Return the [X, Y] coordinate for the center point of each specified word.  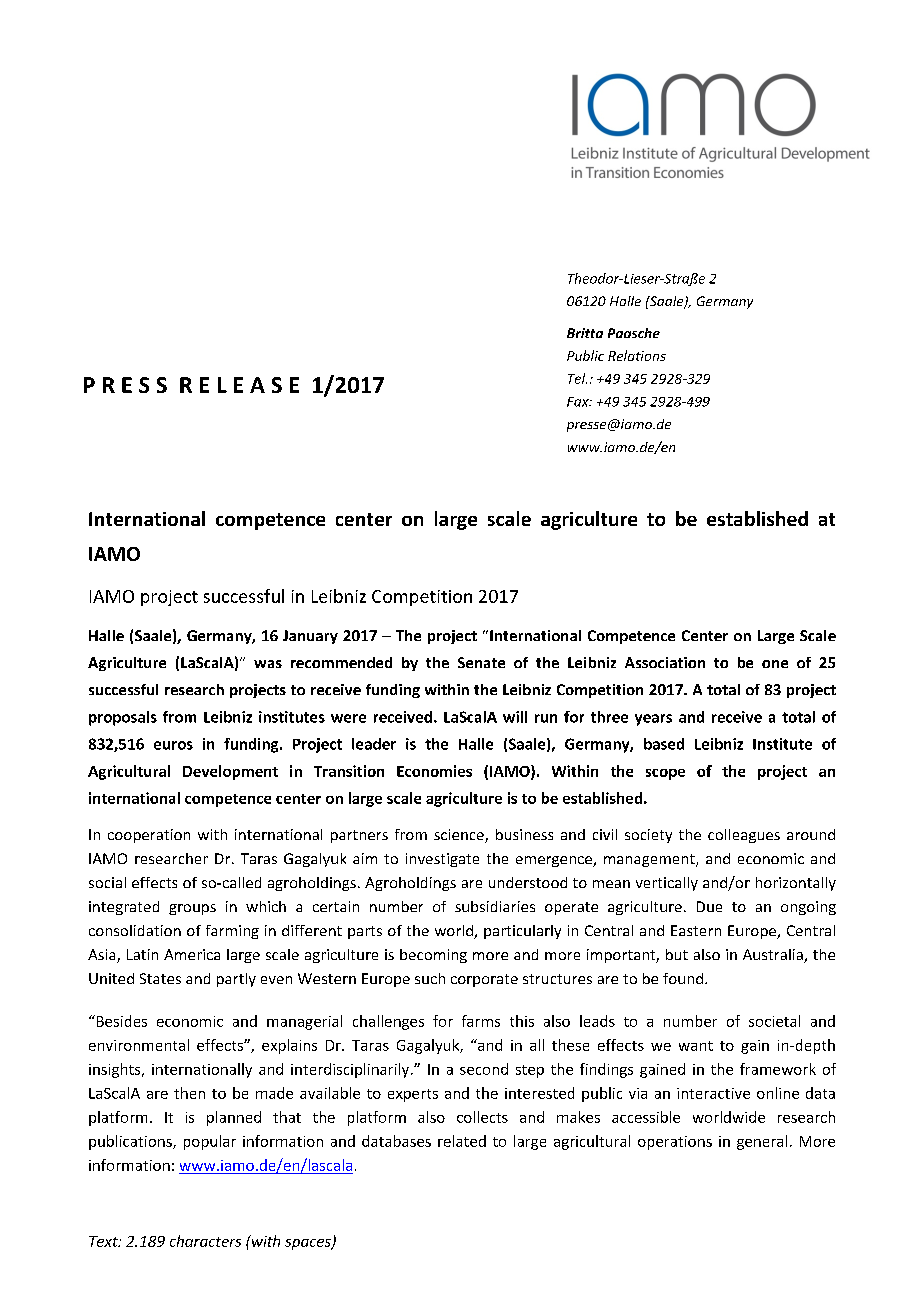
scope [665, 774]
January [310, 637]
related [462, 1141]
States [160, 978]
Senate [481, 662]
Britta [585, 333]
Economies [434, 771]
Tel [577, 378]
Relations [637, 355]
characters [205, 1241]
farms [481, 1021]
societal [774, 1021]
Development [230, 772]
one [775, 664]
